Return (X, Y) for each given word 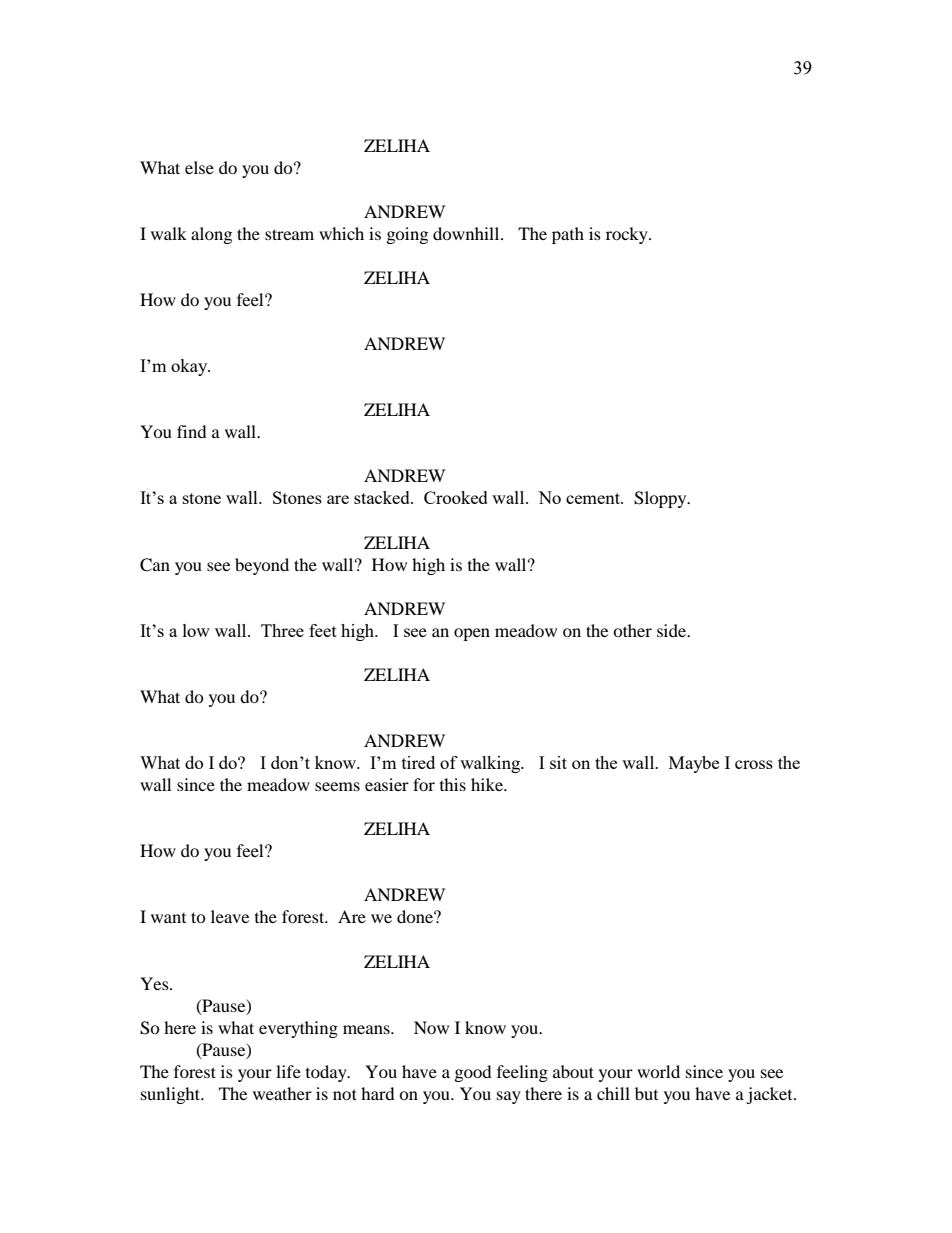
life (288, 1071)
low (196, 630)
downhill (467, 233)
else (199, 167)
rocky (628, 235)
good (473, 1073)
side (673, 630)
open (472, 634)
